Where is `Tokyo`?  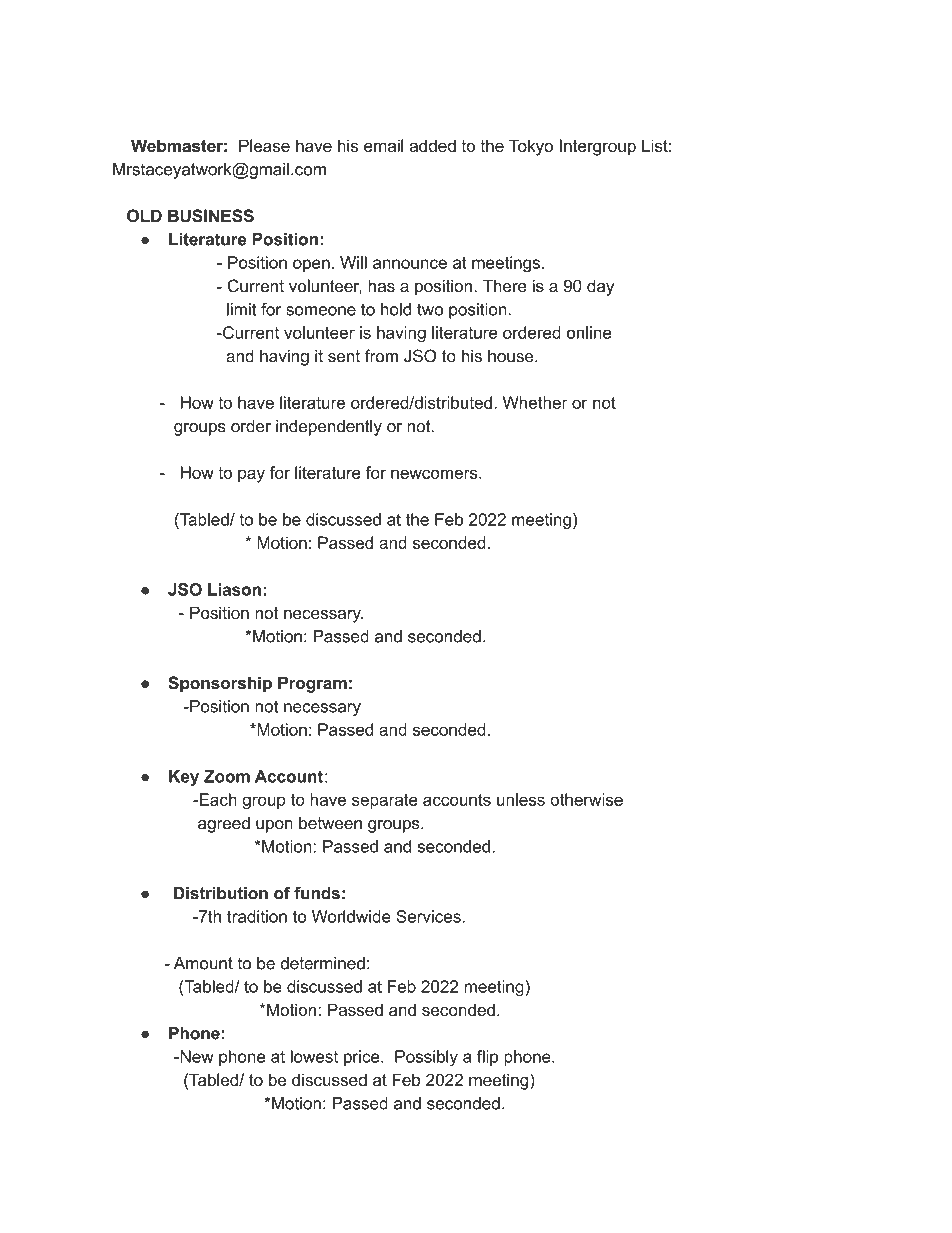
Tokyo is located at coordinates (531, 147).
